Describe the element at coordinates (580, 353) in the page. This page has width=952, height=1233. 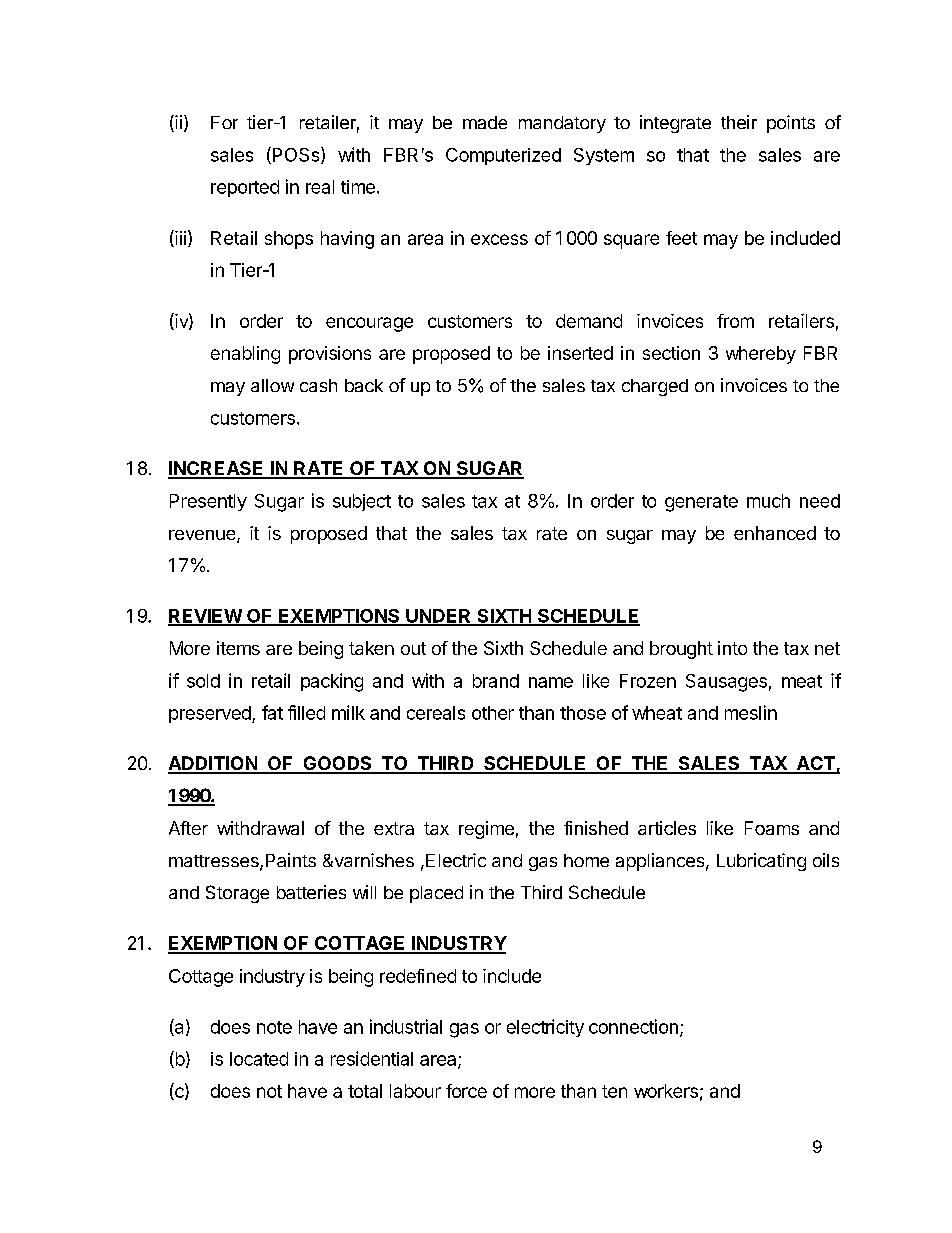
I see `inserted` at that location.
